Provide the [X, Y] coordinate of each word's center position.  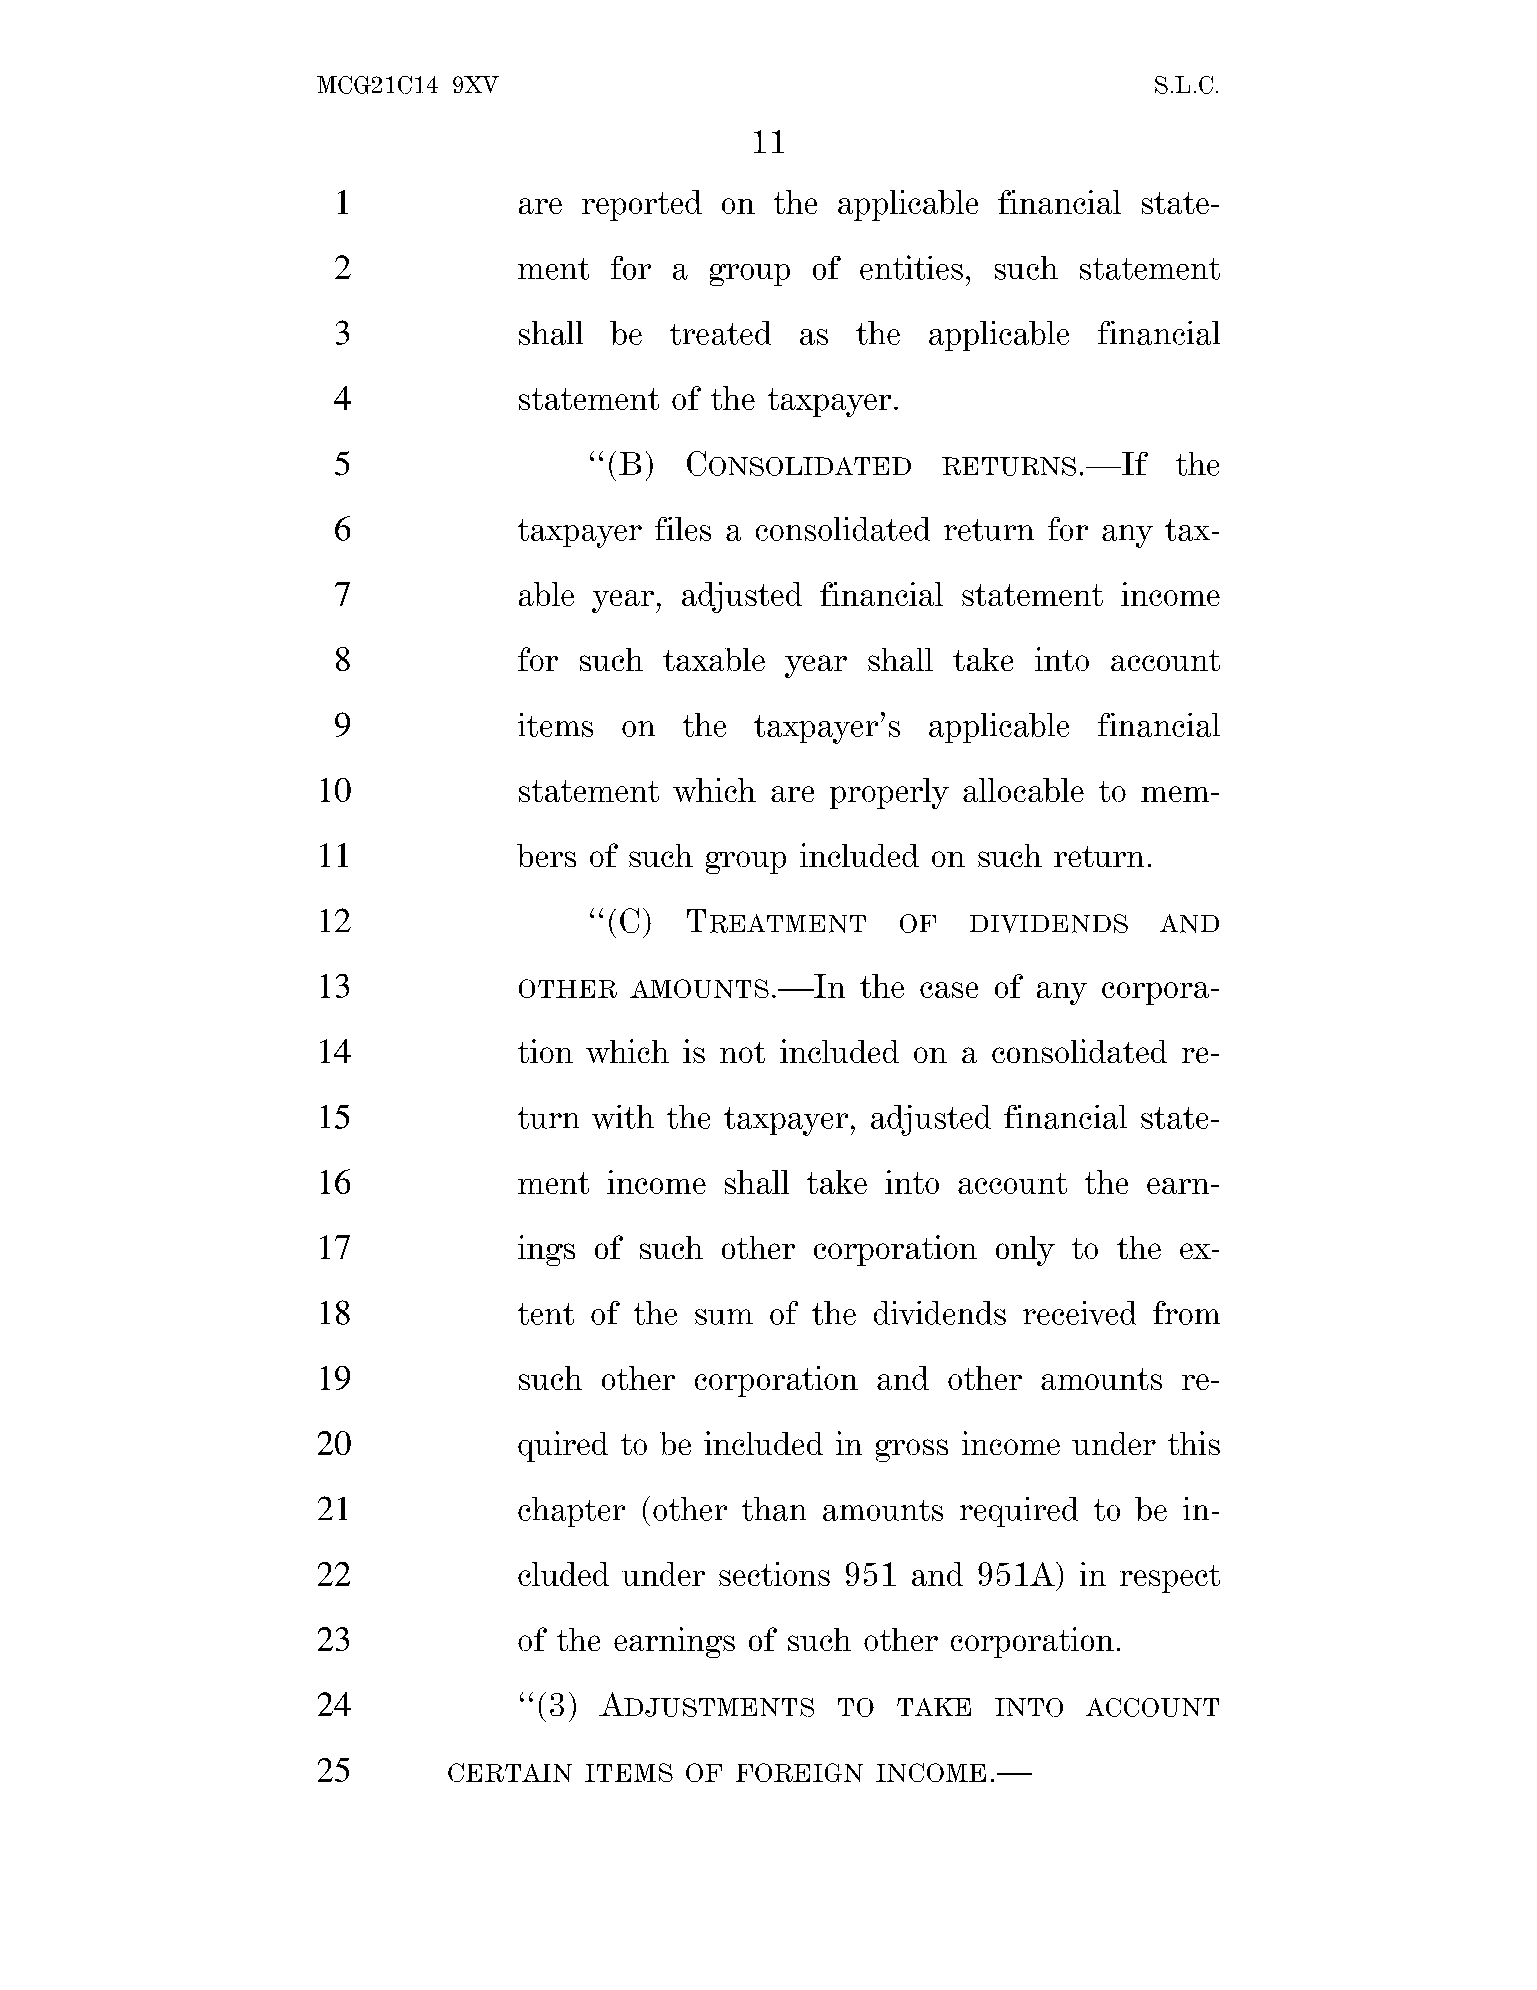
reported [642, 205]
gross [912, 1450]
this [1194, 1443]
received [1079, 1313]
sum [724, 1317]
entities [911, 267]
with [623, 1117]
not [742, 1052]
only [1025, 1251]
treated [720, 333]
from [1186, 1313]
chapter [571, 1512]
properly [889, 793]
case [949, 990]
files [683, 529]
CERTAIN [510, 1772]
